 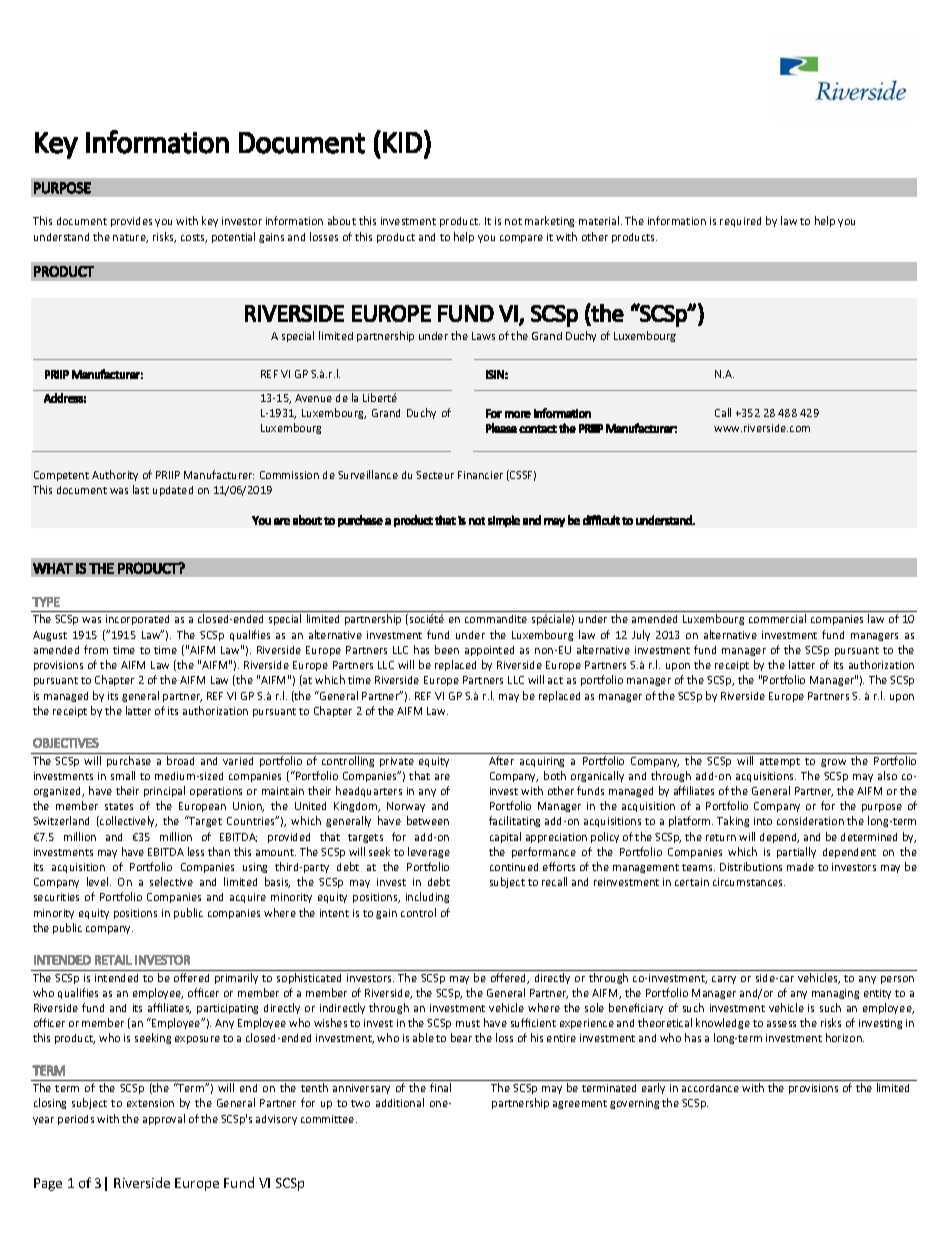 I want to click on including, so click(x=427, y=897).
